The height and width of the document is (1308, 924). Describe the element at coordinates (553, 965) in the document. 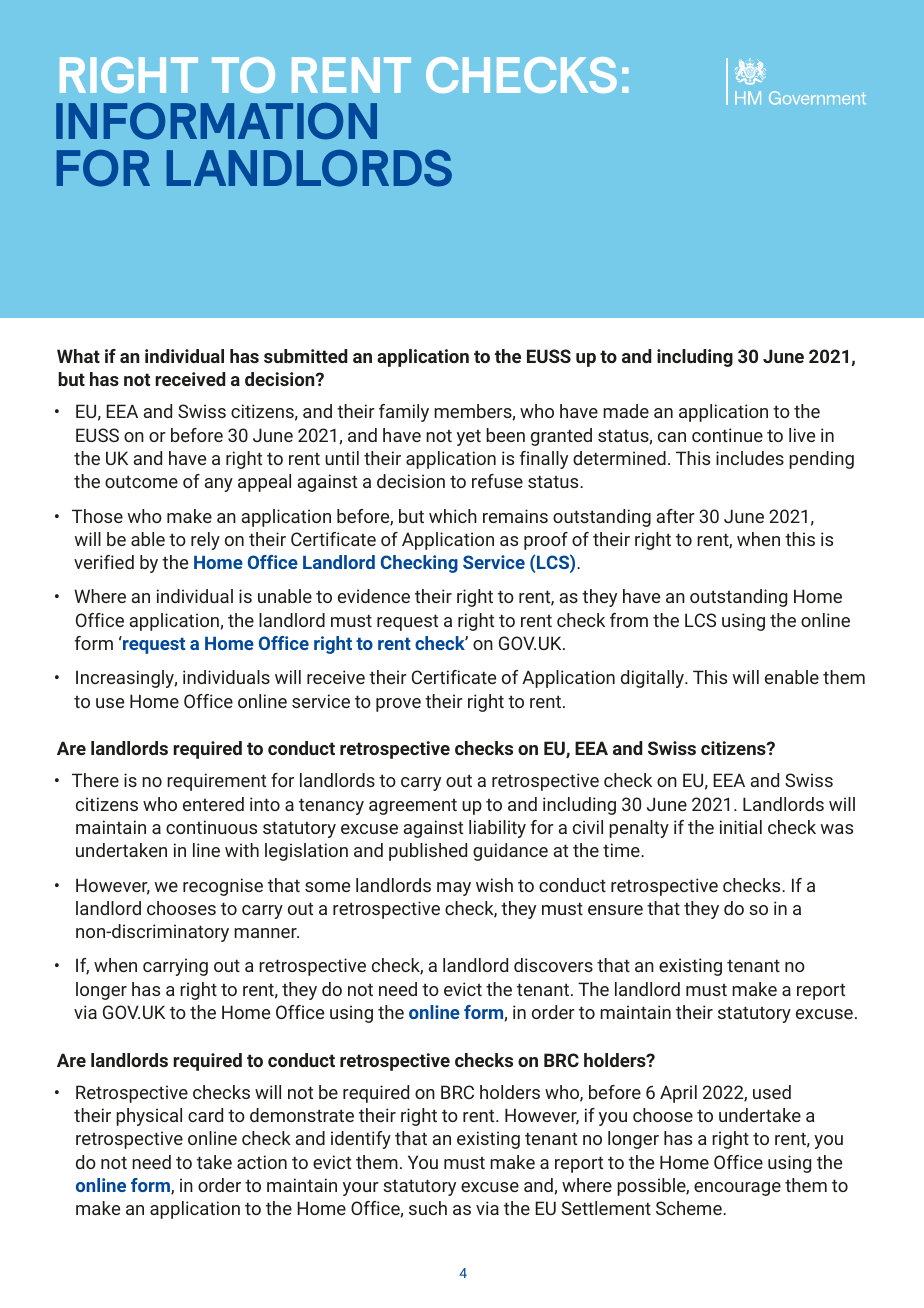

I see `discovers` at that location.
